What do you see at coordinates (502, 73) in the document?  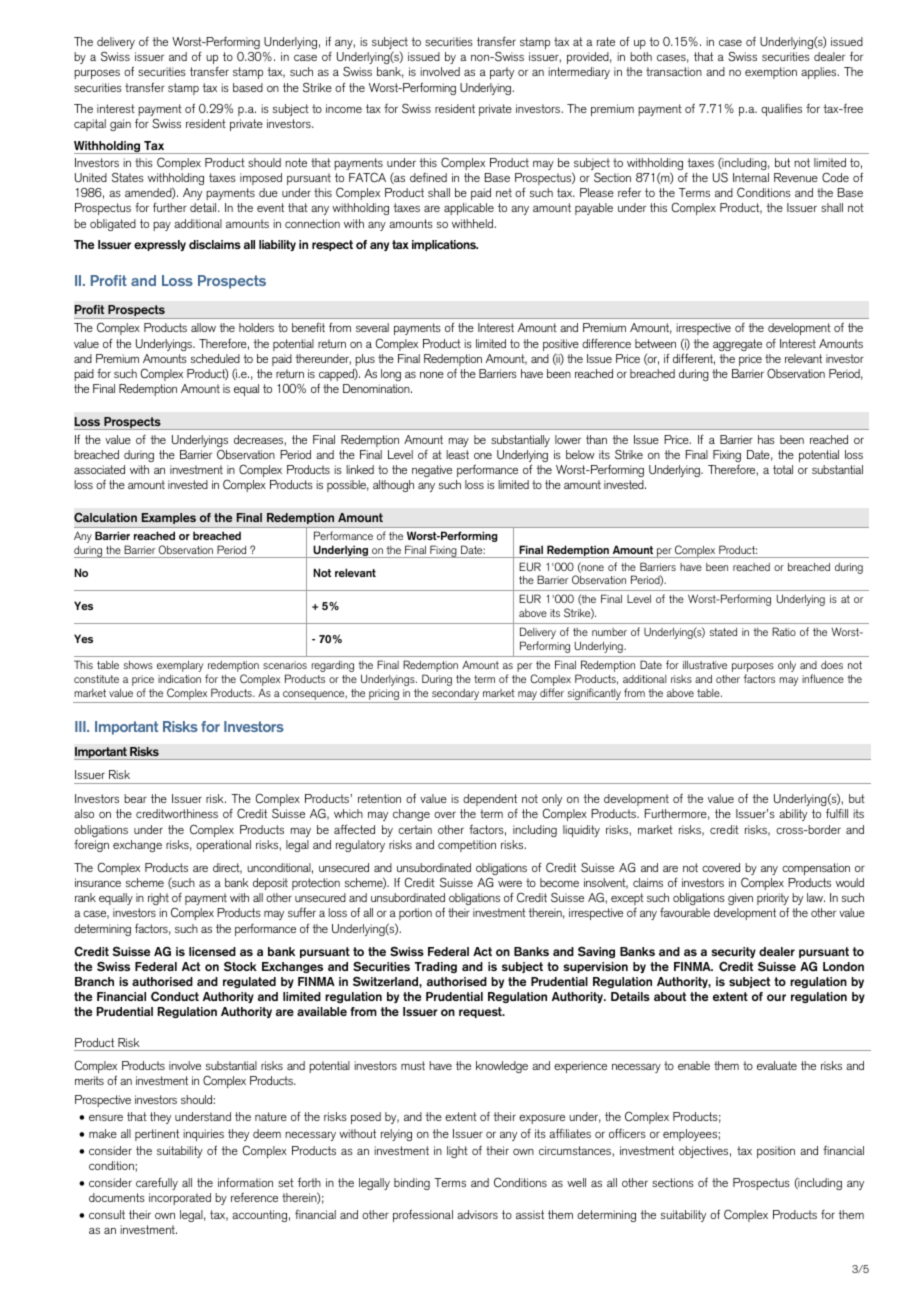 I see `party` at bounding box center [502, 73].
